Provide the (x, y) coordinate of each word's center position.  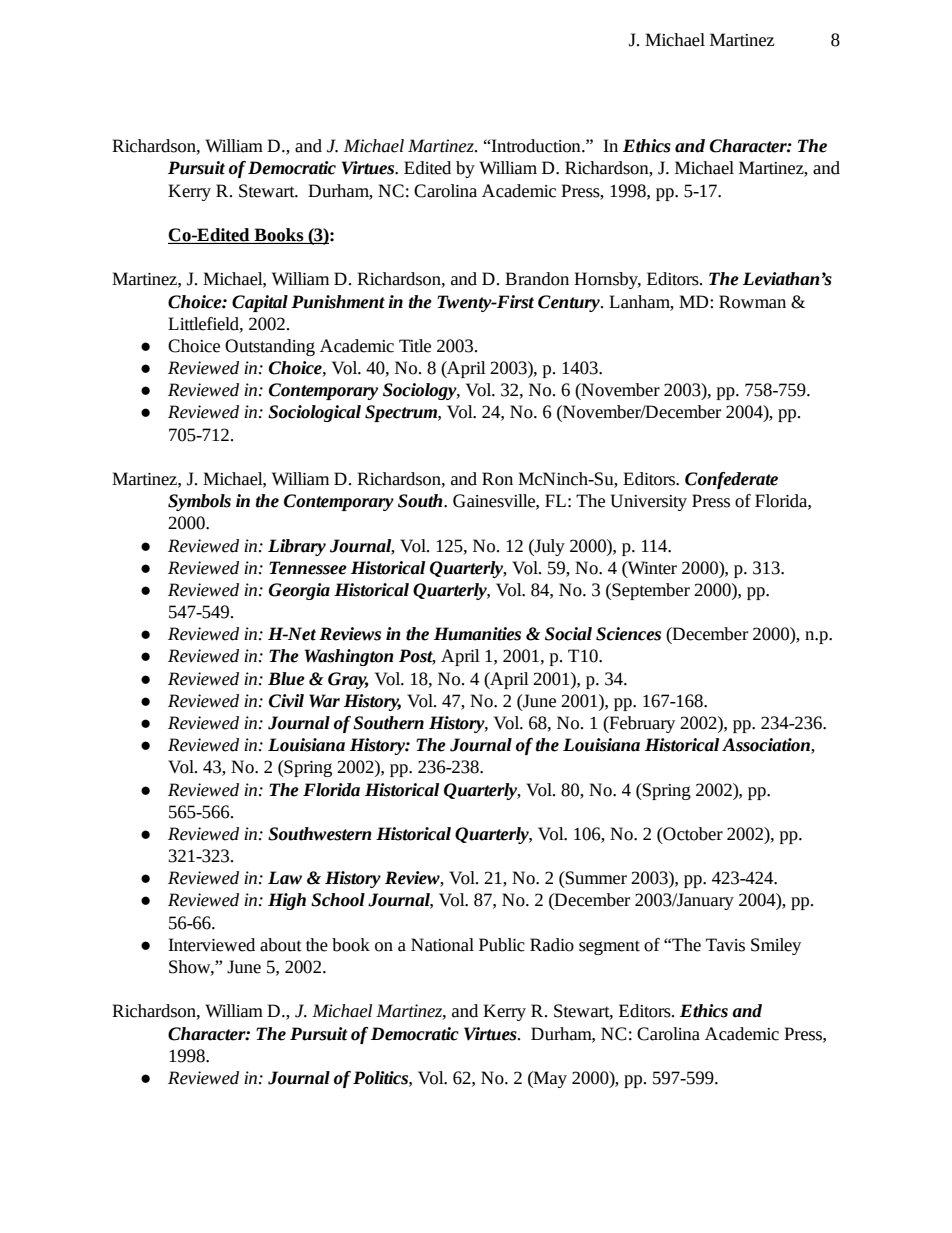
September (650, 591)
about (281, 945)
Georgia (299, 591)
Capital (260, 303)
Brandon (537, 279)
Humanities (477, 634)
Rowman (752, 302)
